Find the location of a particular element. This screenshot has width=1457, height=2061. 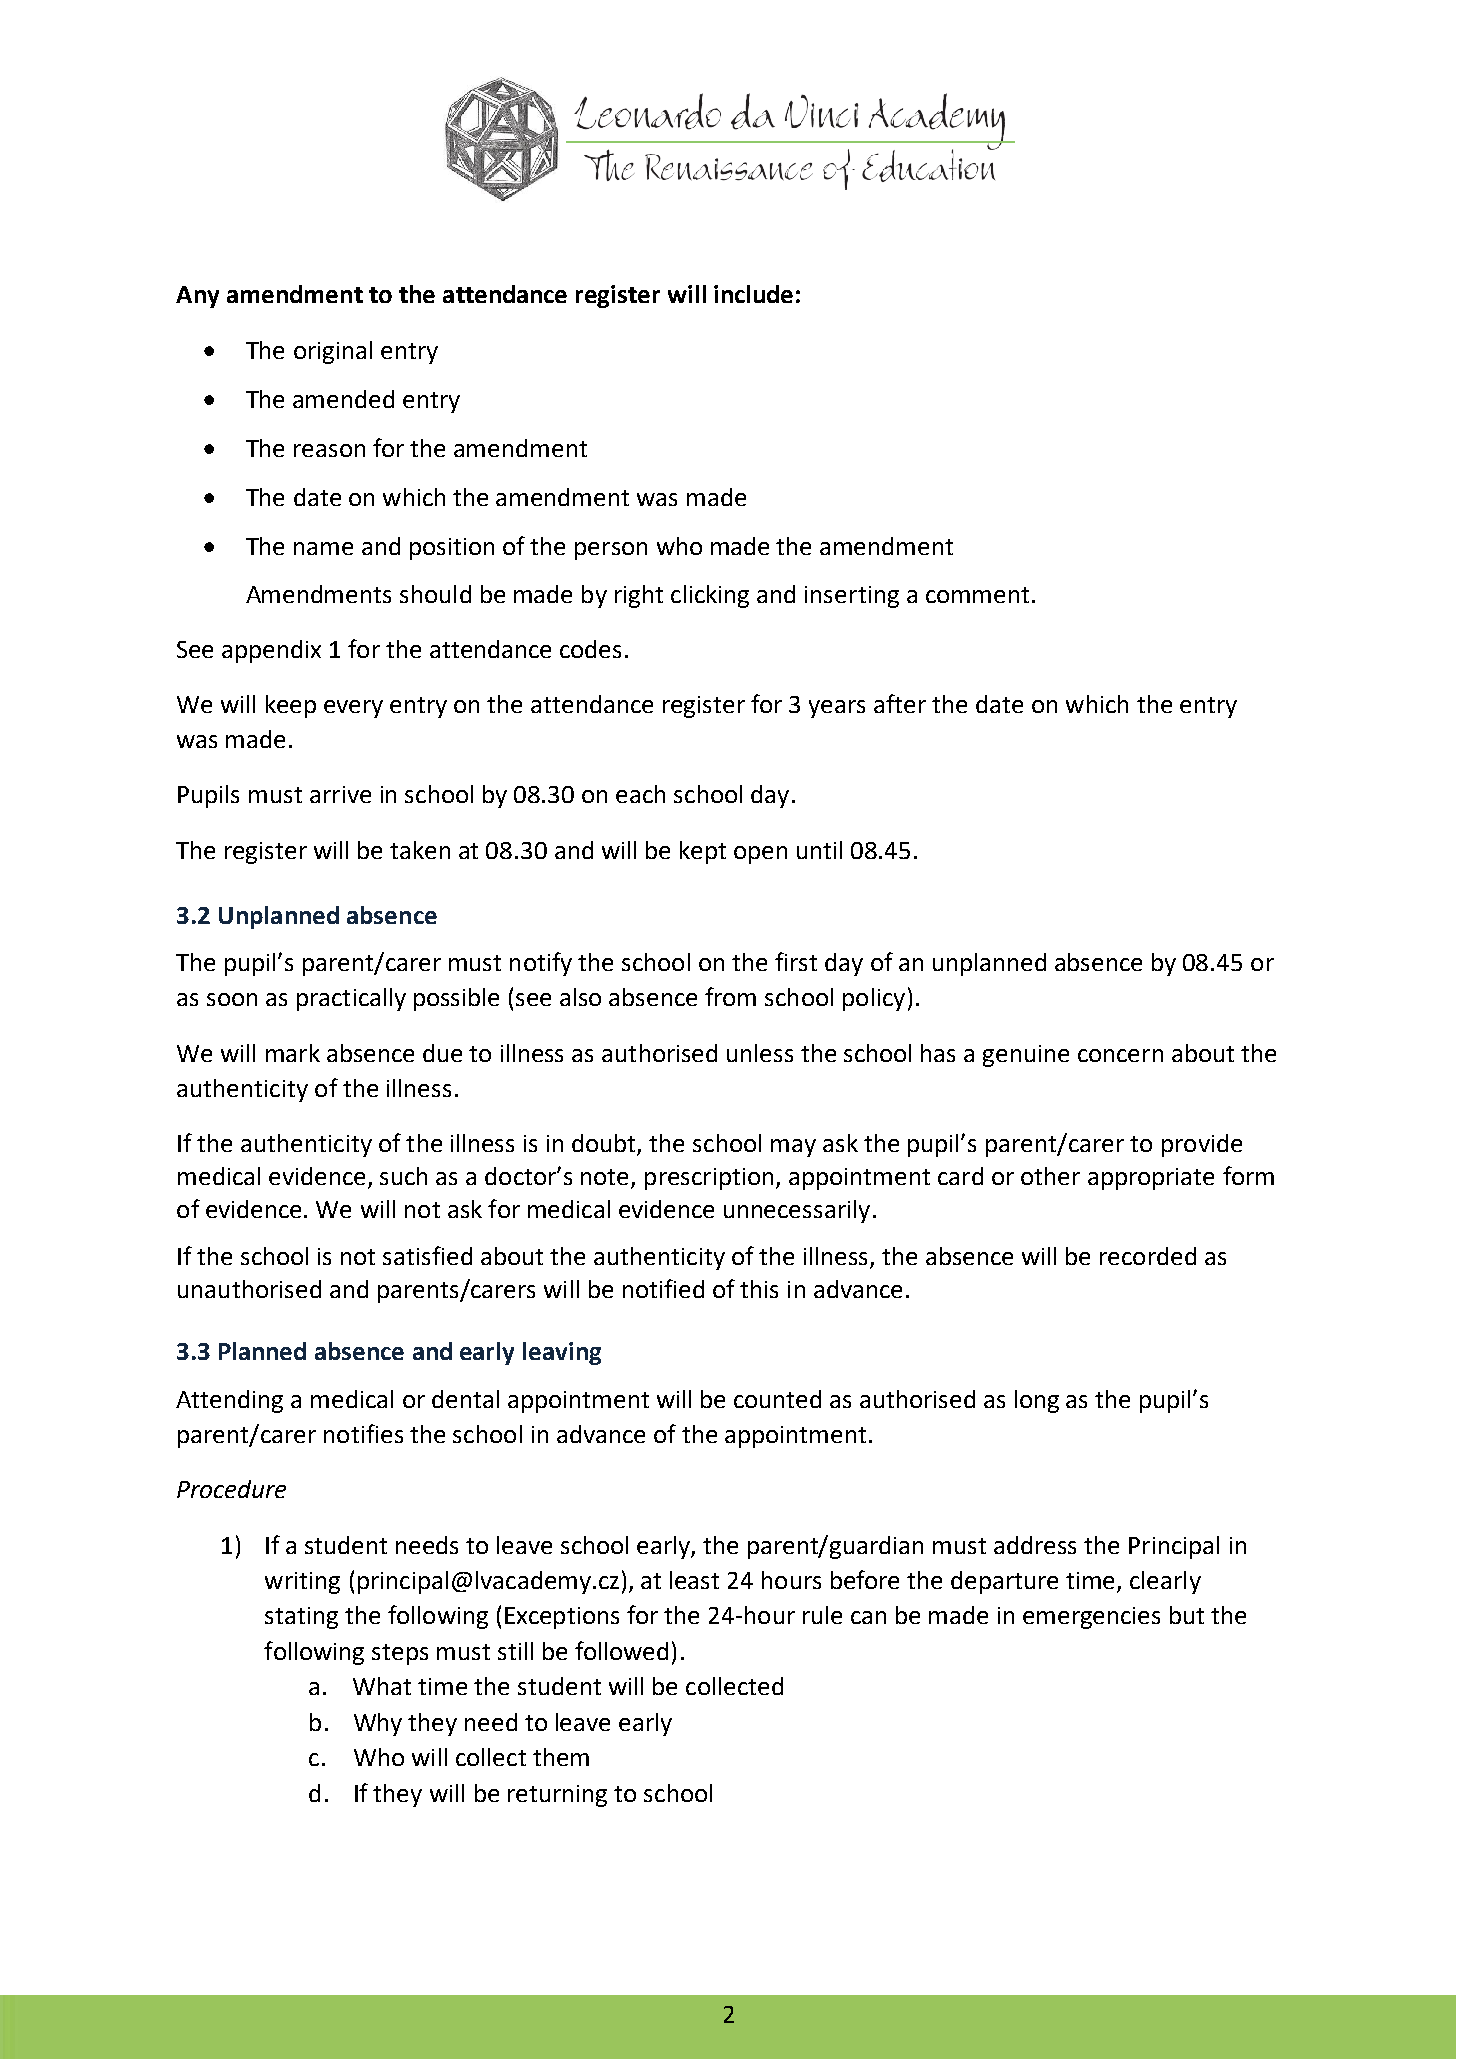

unless is located at coordinates (760, 1053).
